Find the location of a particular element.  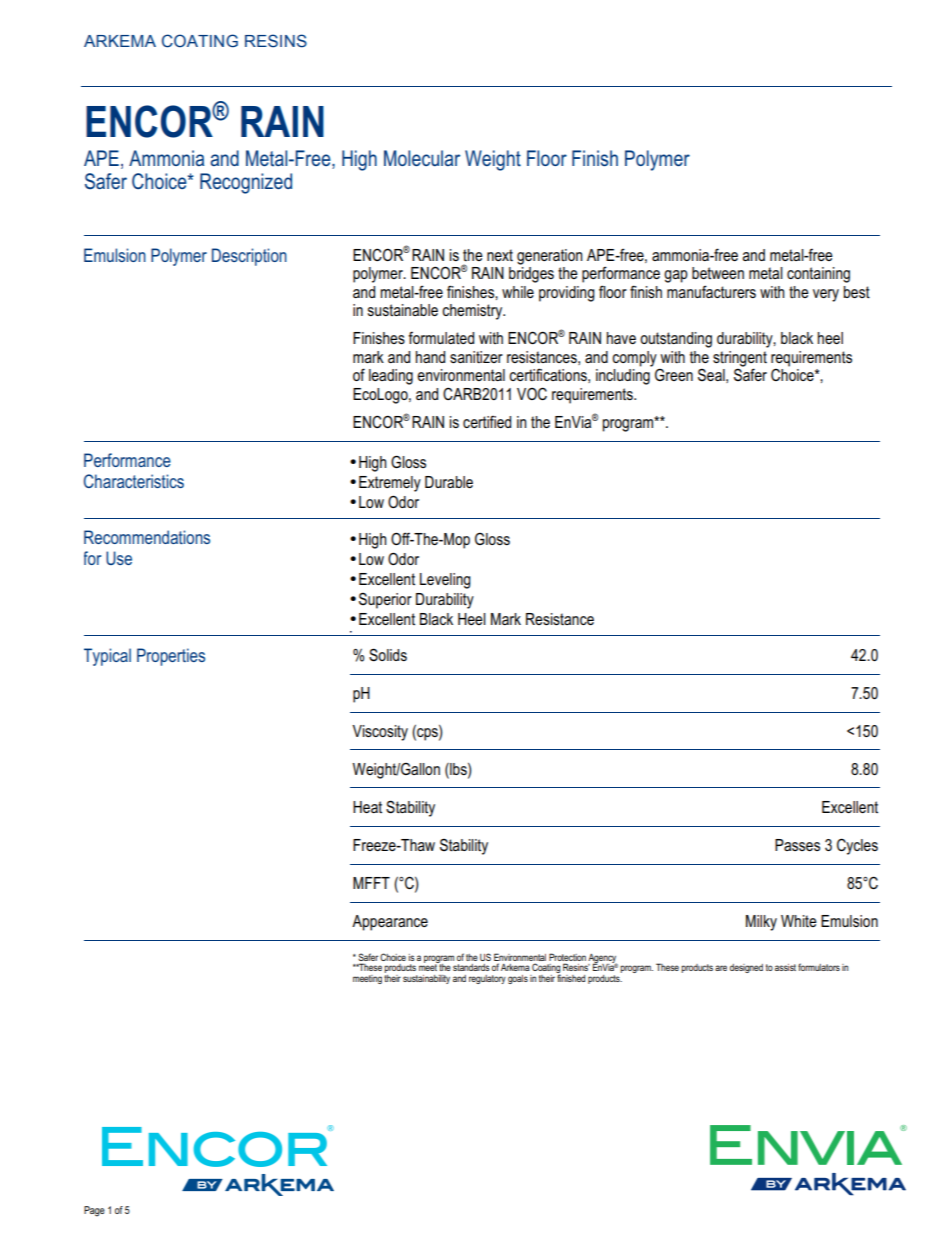

Properties is located at coordinates (171, 657).
